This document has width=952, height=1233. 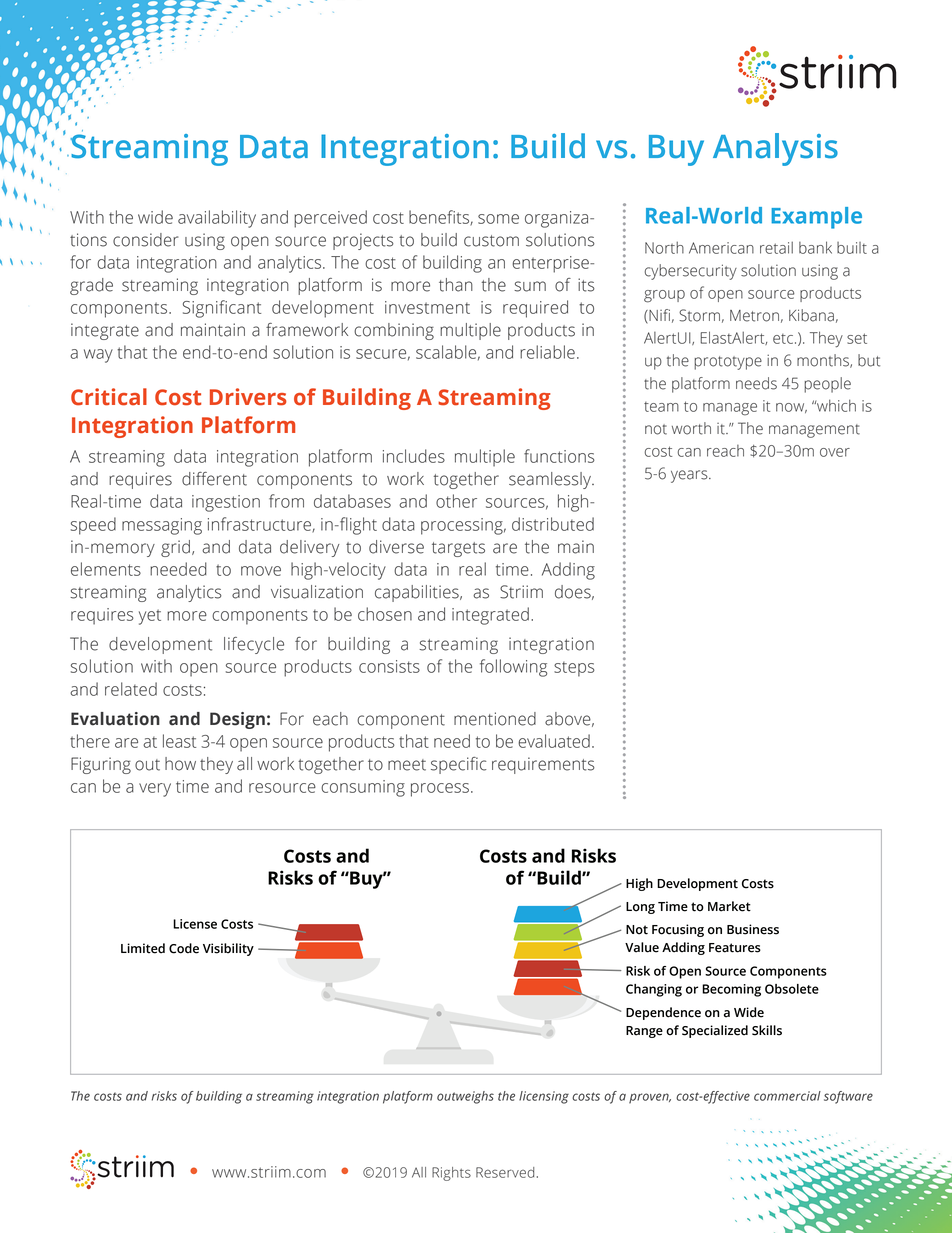 I want to click on License, so click(x=195, y=924).
